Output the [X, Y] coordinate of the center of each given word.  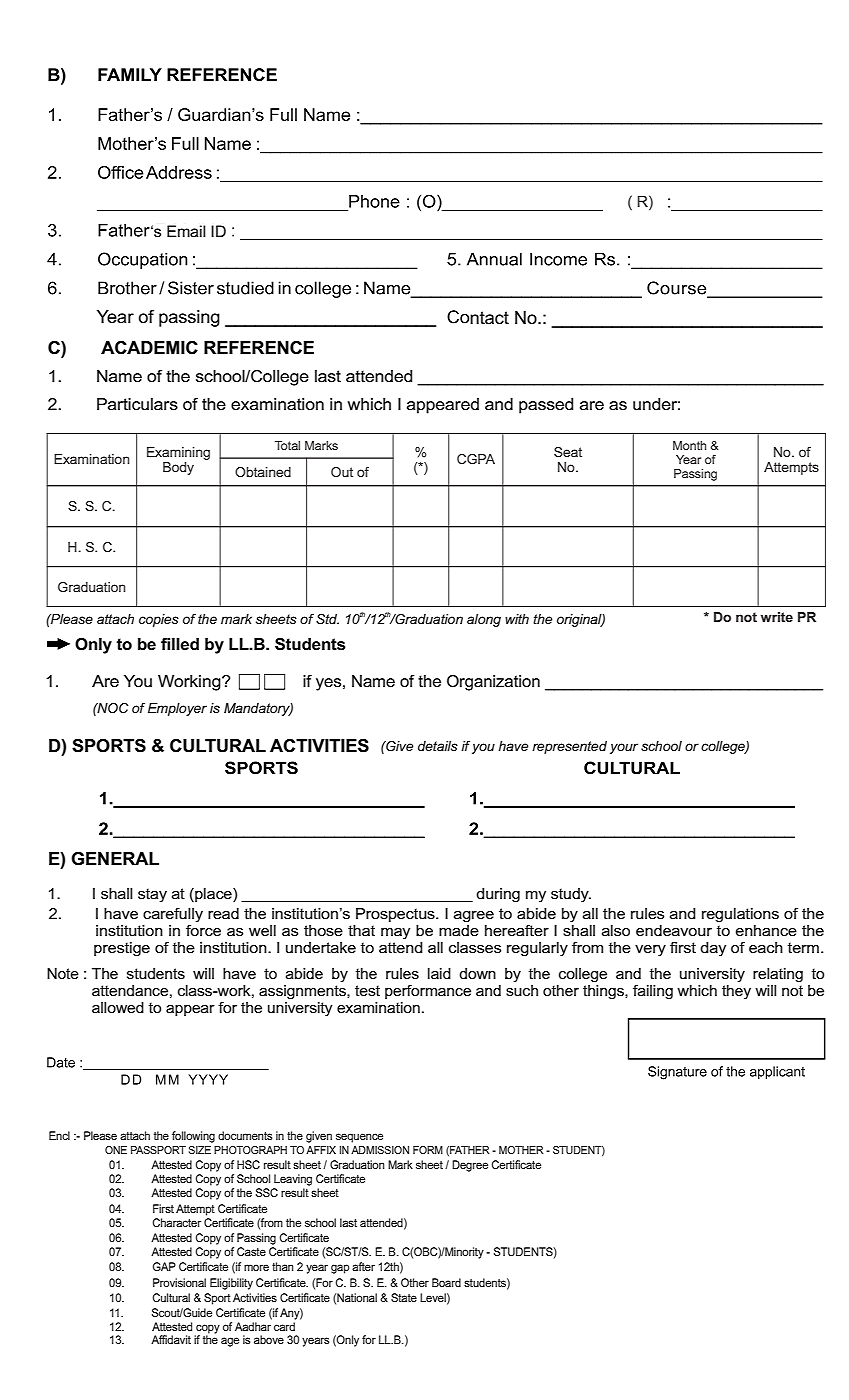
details [438, 746]
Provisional [179, 1282]
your [624, 748]
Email [186, 231]
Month [689, 445]
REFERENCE [259, 348]
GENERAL [115, 859]
